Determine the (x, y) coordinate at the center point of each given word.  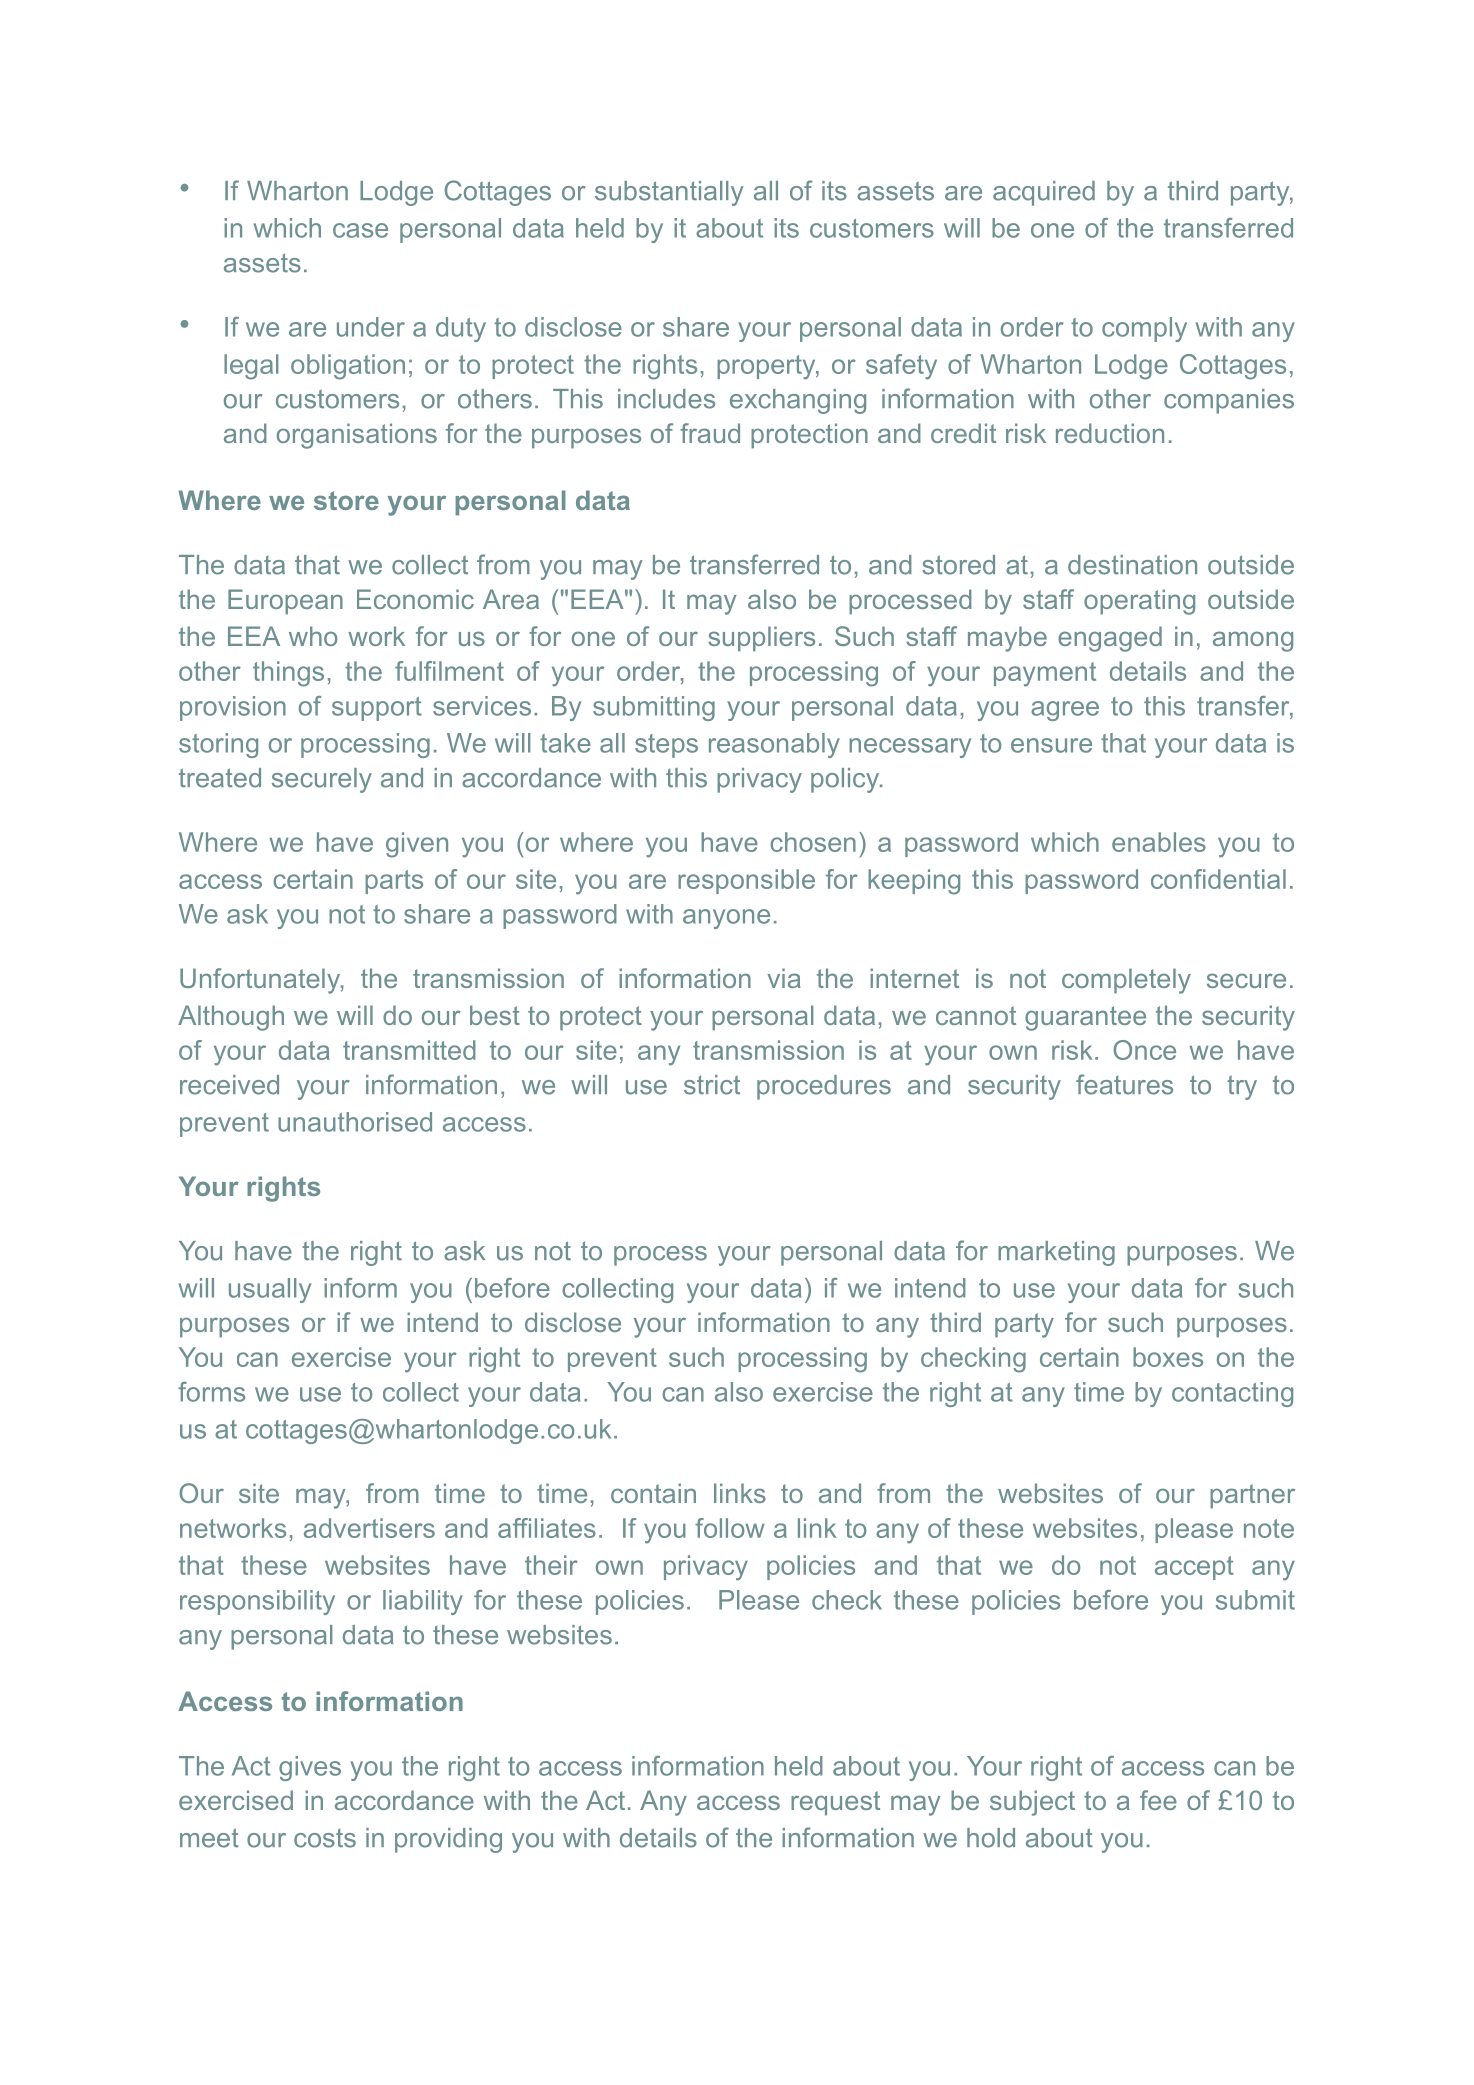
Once (1144, 1050)
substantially (669, 193)
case (360, 230)
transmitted (409, 1050)
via (784, 978)
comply (1144, 329)
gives (310, 1768)
